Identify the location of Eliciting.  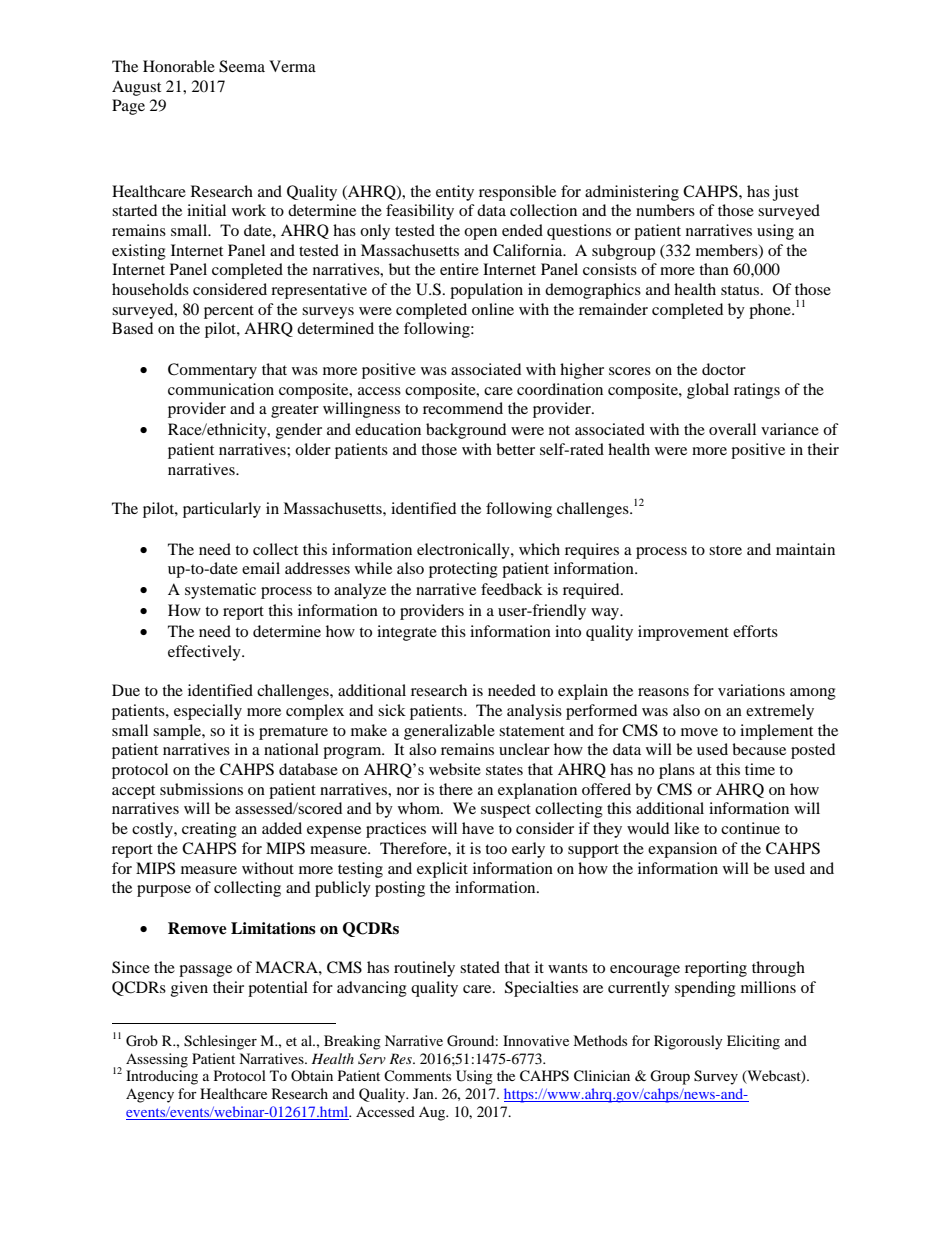
(753, 1042).
